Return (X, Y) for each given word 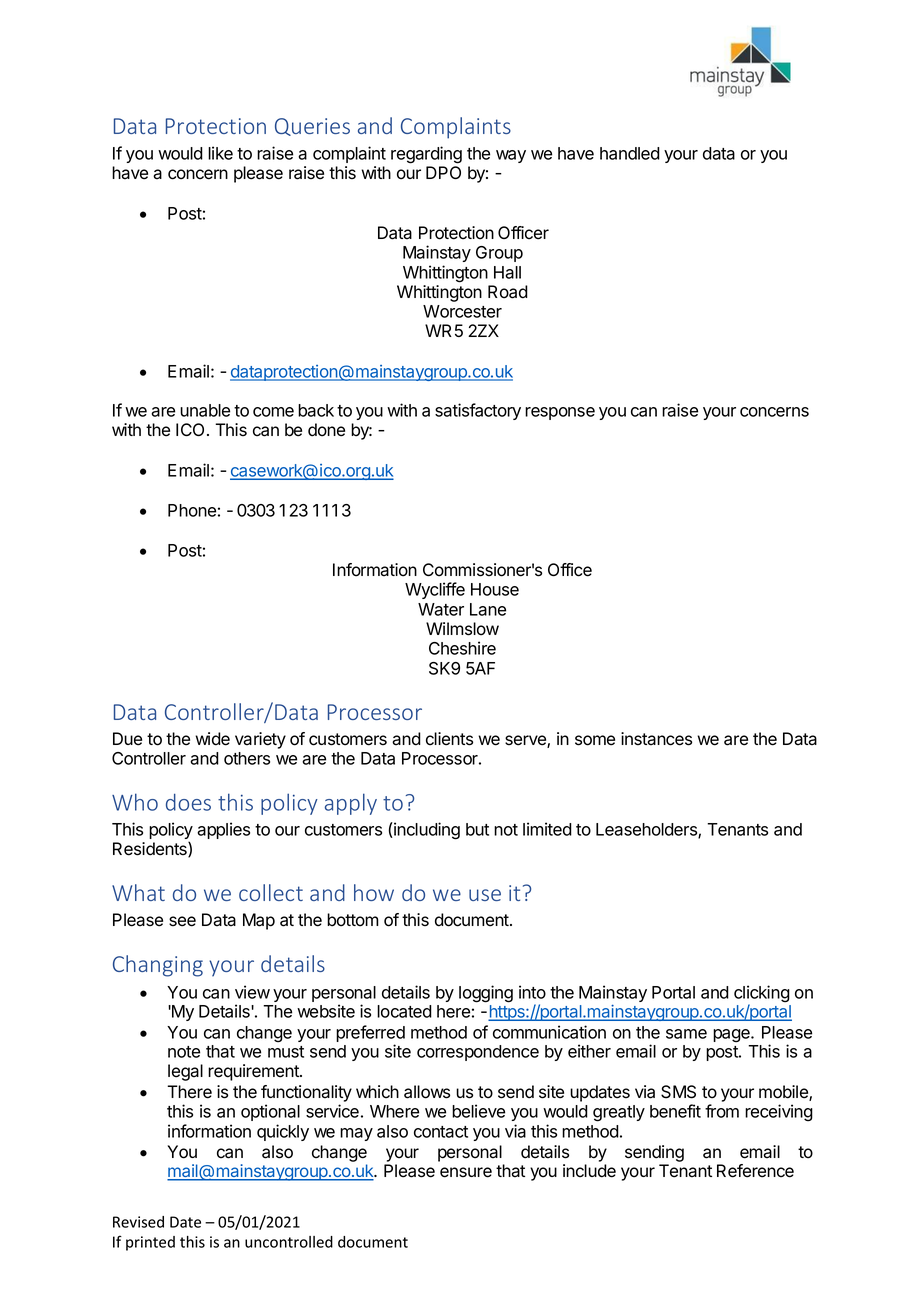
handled (630, 153)
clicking (762, 995)
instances (656, 739)
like (220, 153)
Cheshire (462, 648)
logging (486, 994)
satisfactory (478, 411)
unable (205, 410)
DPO (443, 172)
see (182, 921)
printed (150, 1243)
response (560, 413)
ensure (466, 1172)
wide (212, 739)
